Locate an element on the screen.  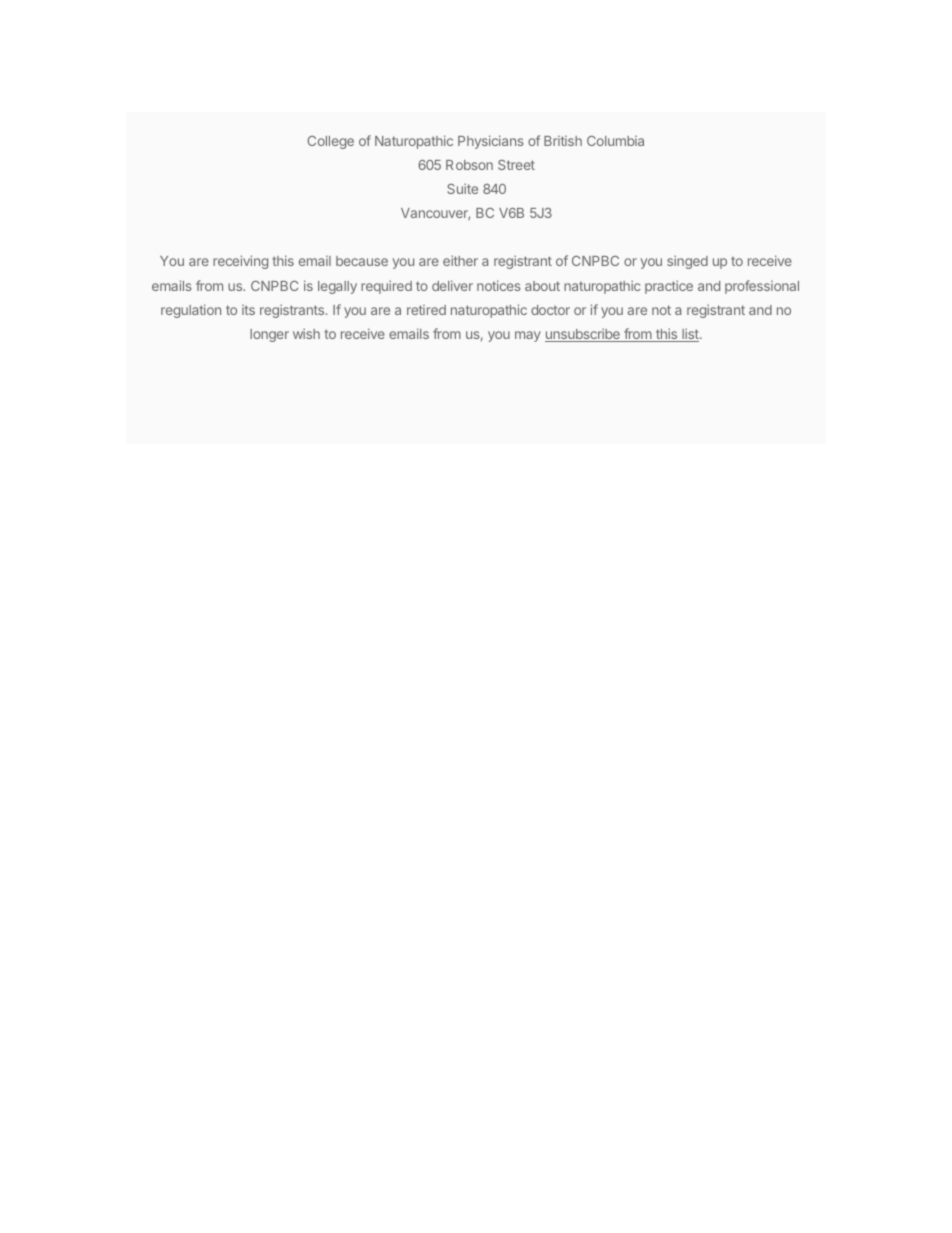
Street is located at coordinates (516, 165).
